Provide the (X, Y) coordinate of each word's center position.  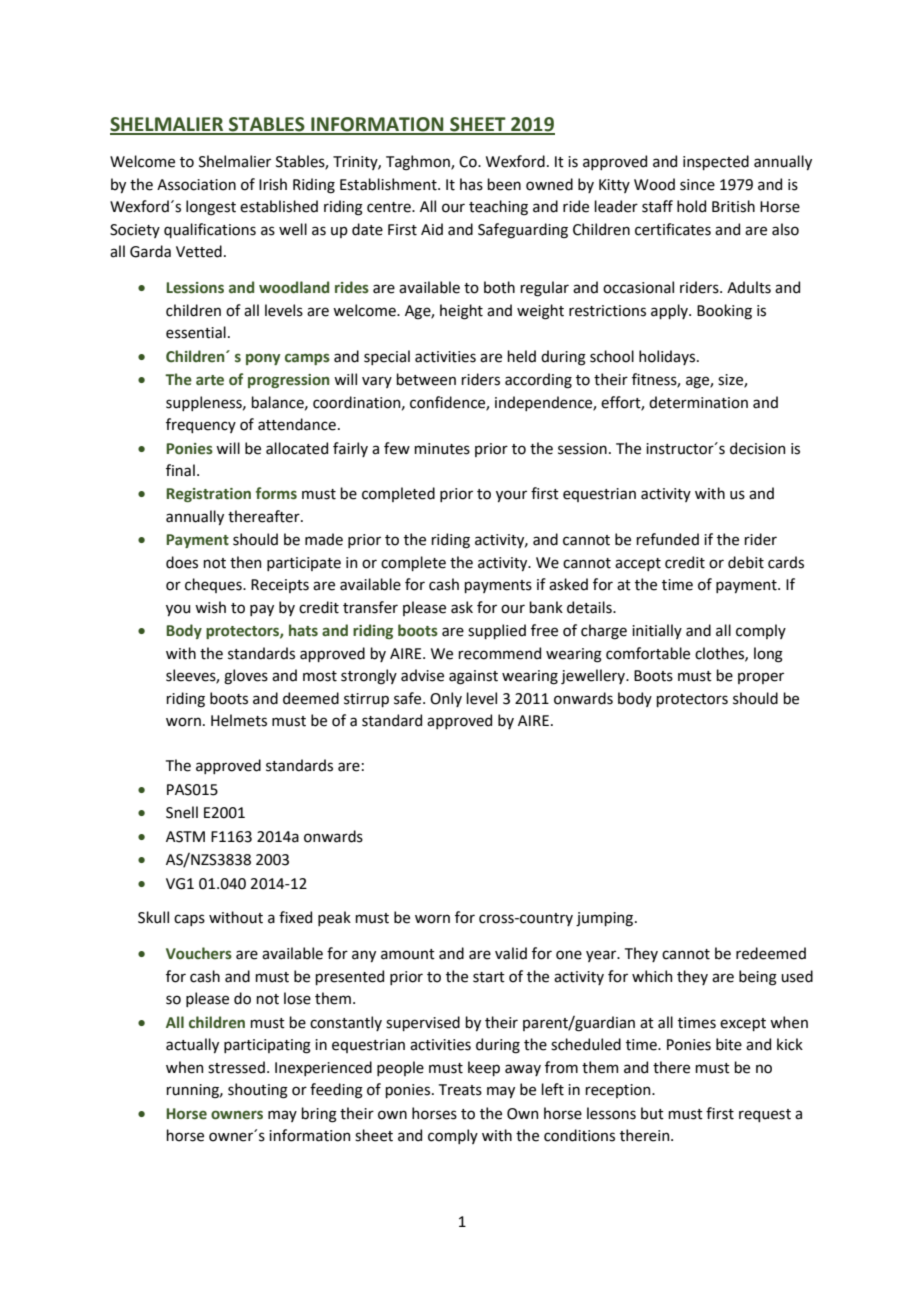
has (471, 184)
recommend (499, 653)
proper (761, 678)
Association (196, 185)
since (697, 185)
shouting (258, 1091)
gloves (246, 677)
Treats (460, 1090)
